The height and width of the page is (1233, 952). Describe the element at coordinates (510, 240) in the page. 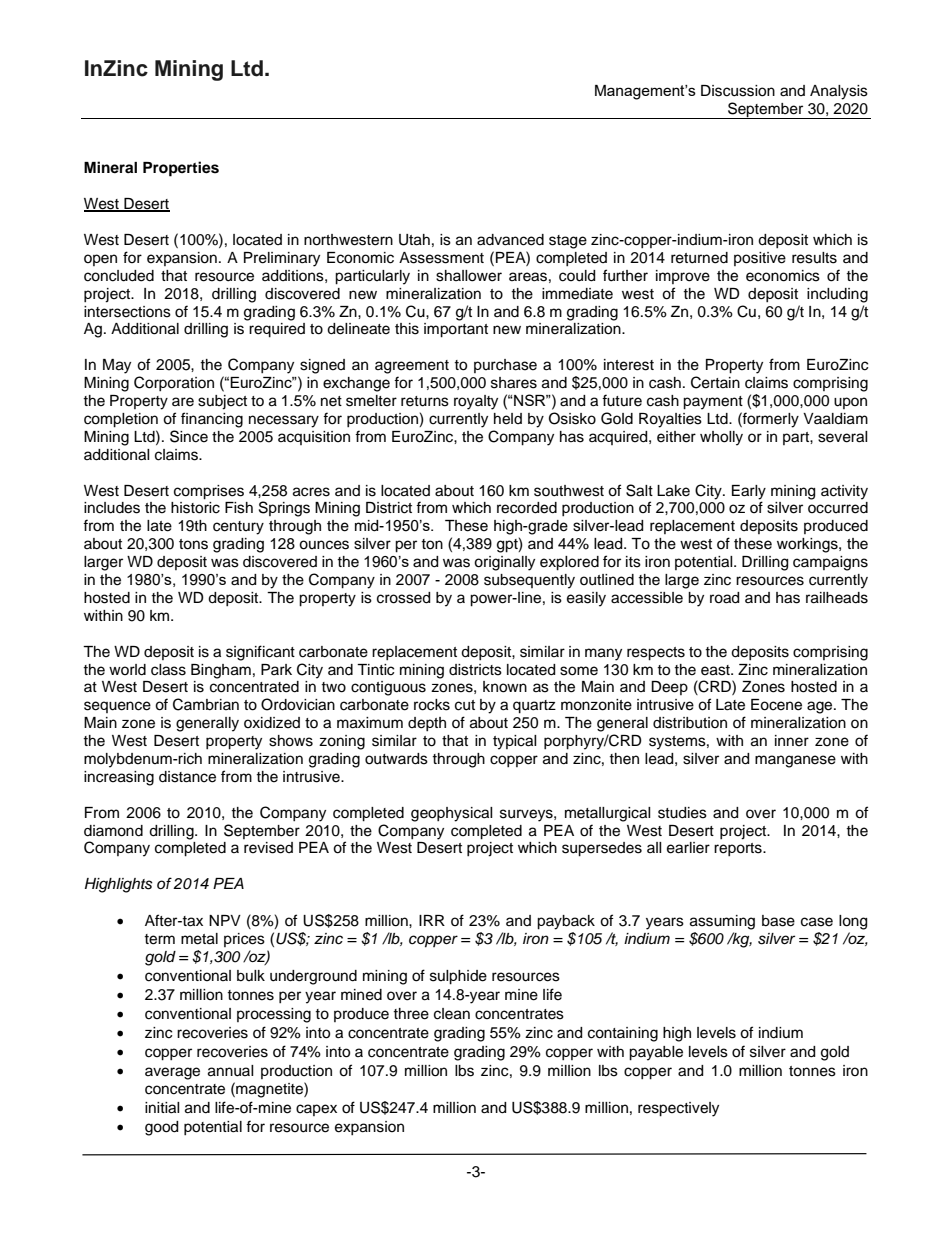

I see `advanced` at that location.
